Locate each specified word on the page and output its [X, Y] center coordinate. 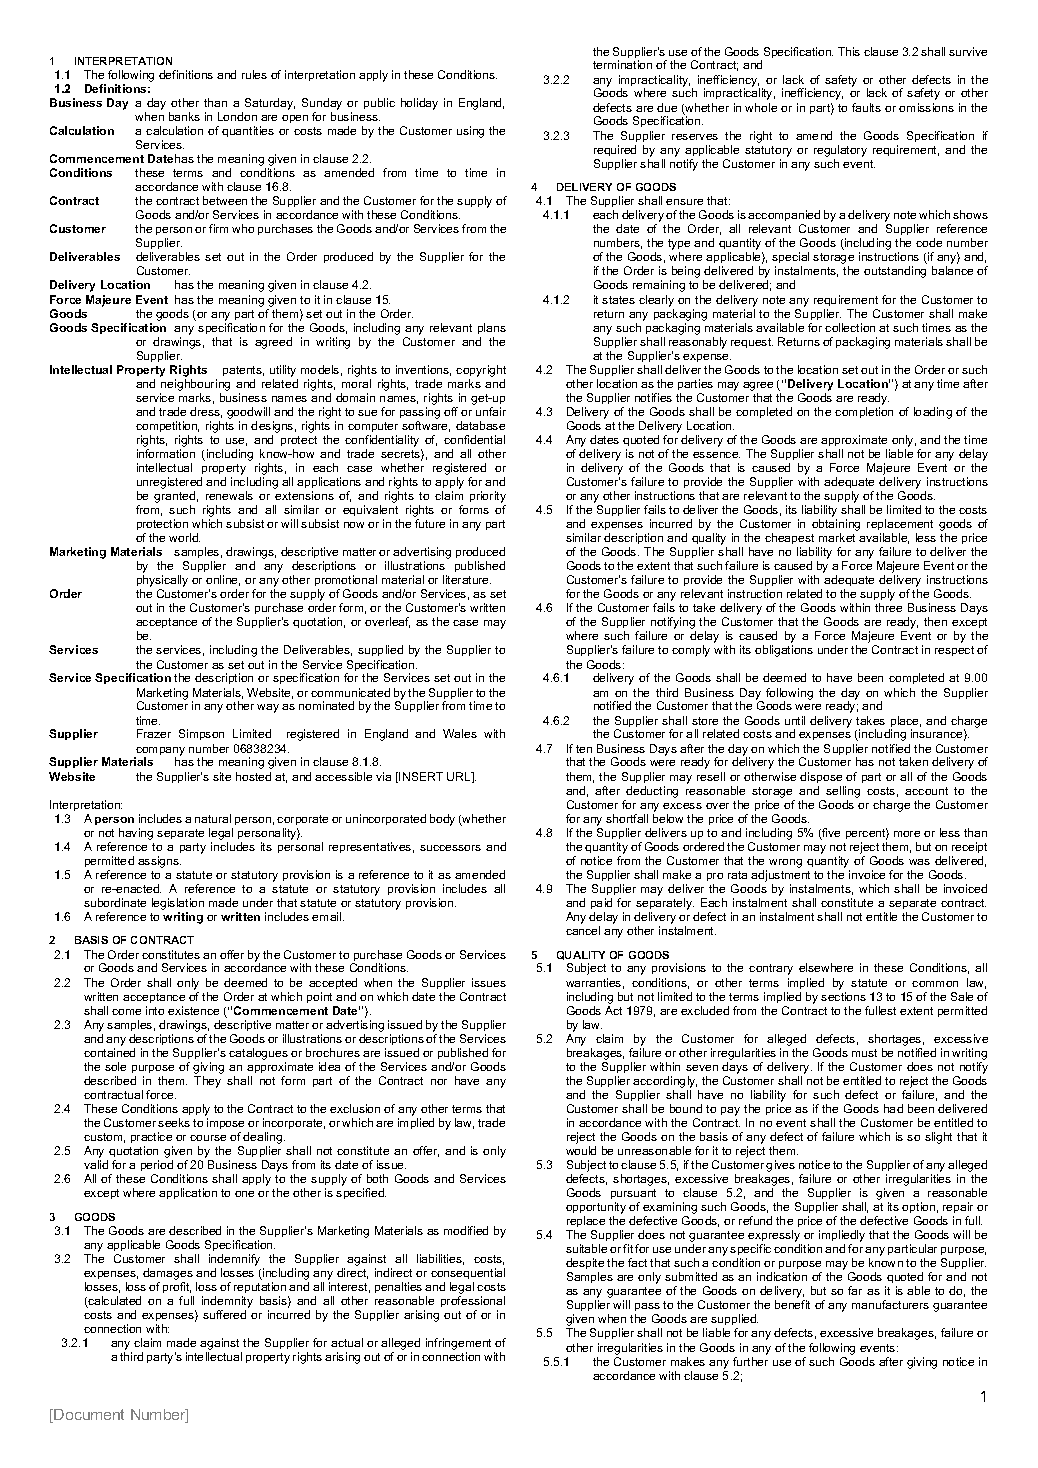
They [207, 1082]
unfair [491, 411]
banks [184, 116]
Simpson [201, 734]
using [470, 132]
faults [866, 107]
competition [167, 426]
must [864, 1053]
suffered [224, 1314]
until [795, 720]
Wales [460, 733]
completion [864, 412]
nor [439, 1082]
